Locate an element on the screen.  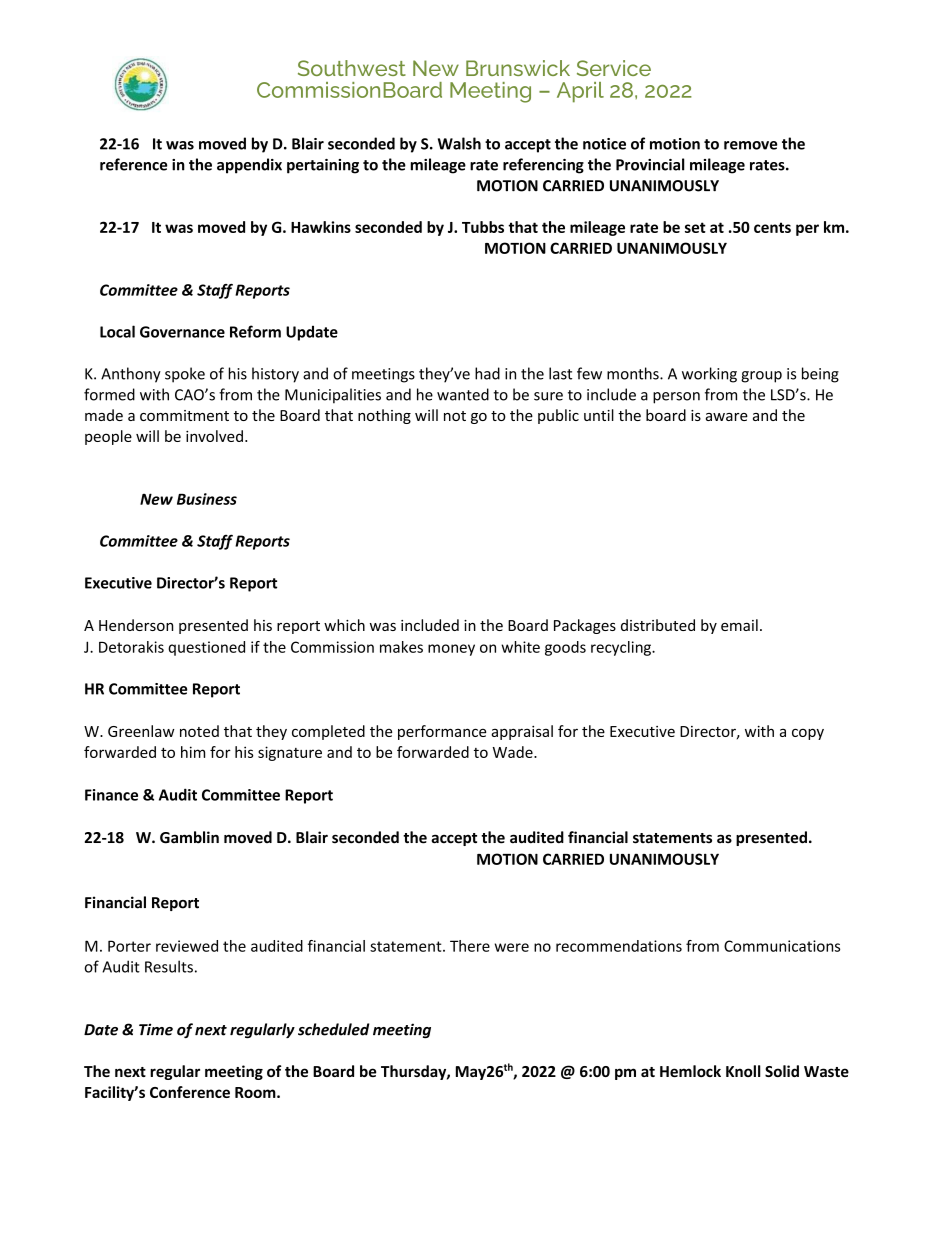
Henderson is located at coordinates (136, 625).
